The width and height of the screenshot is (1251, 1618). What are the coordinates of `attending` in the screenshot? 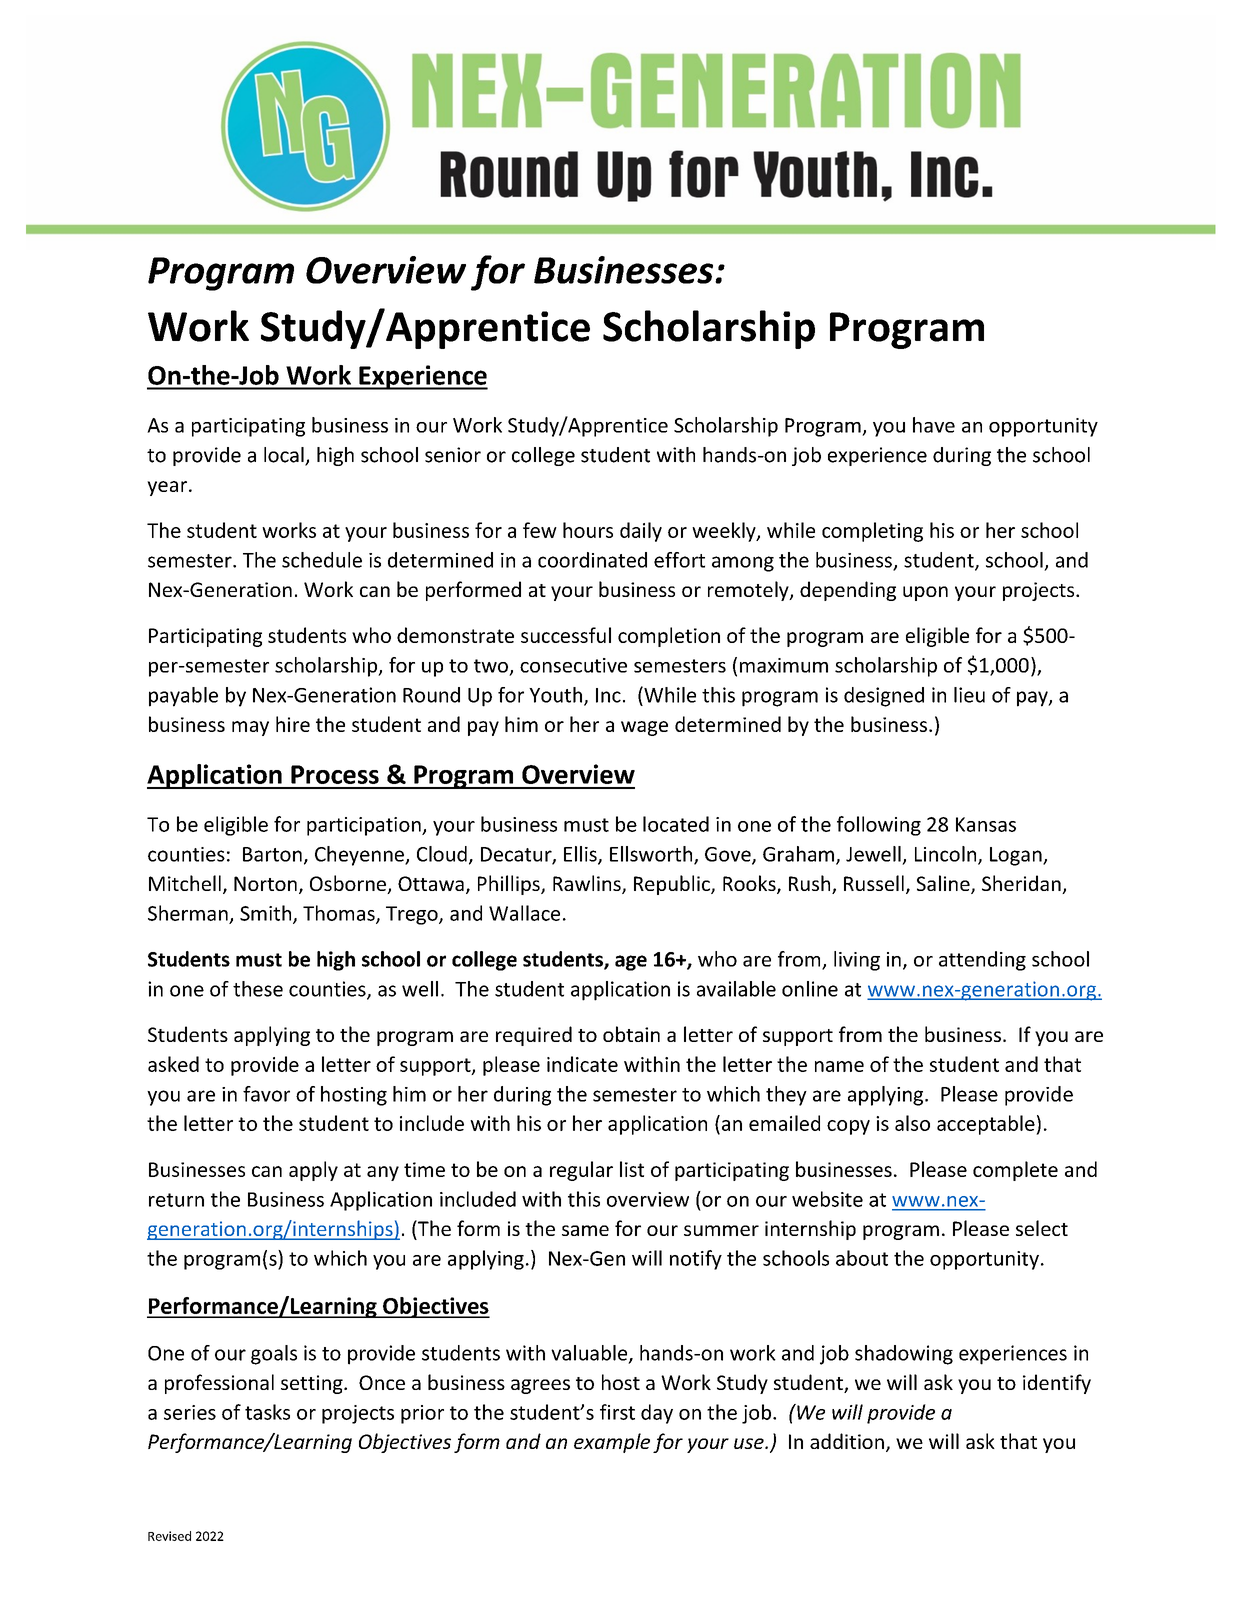 It's located at (982, 961).
